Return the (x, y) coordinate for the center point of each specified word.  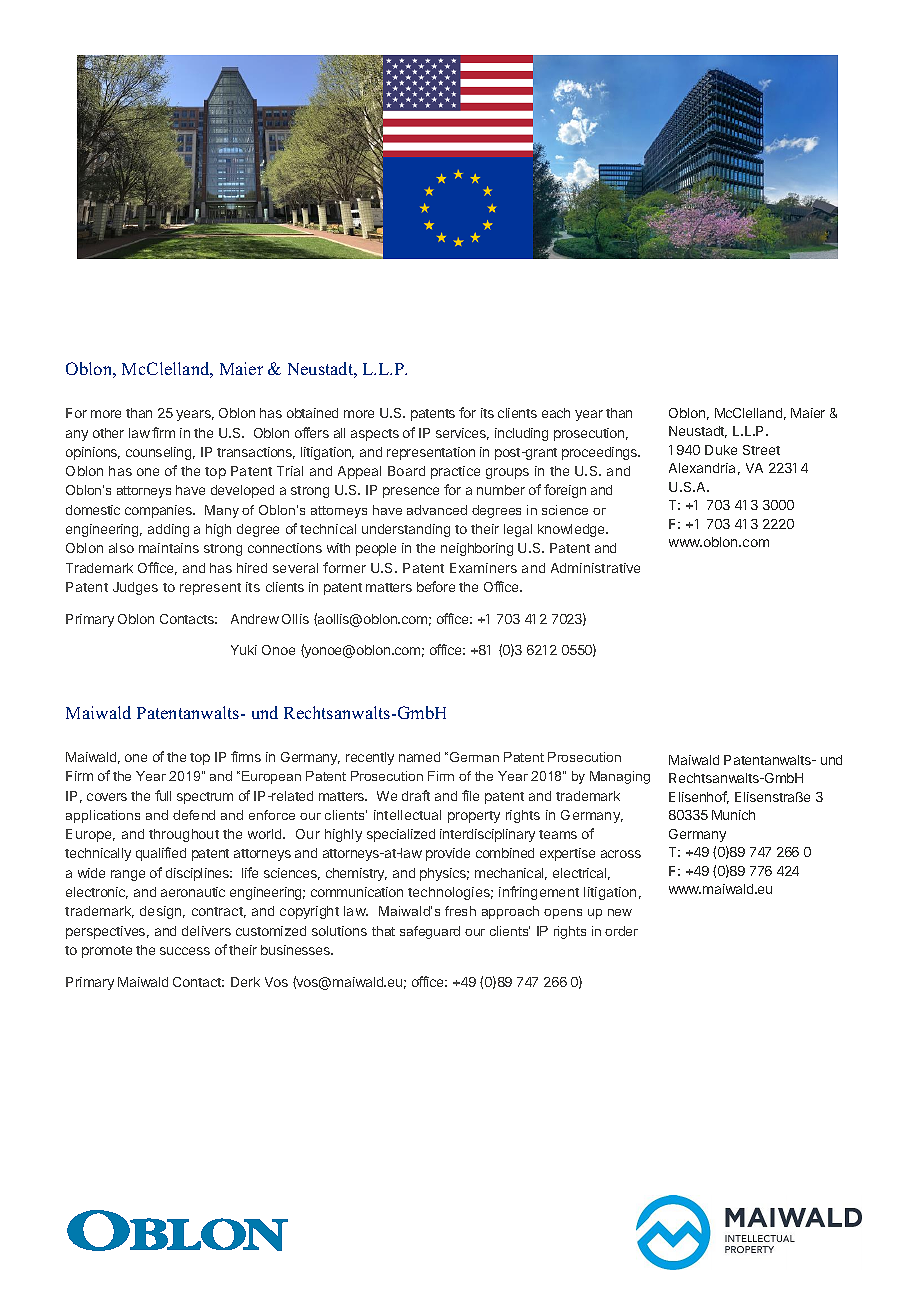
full (163, 795)
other (108, 433)
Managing (620, 777)
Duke (721, 450)
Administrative (595, 568)
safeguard (430, 932)
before (436, 586)
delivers (206, 931)
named (419, 757)
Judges (135, 588)
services (462, 434)
